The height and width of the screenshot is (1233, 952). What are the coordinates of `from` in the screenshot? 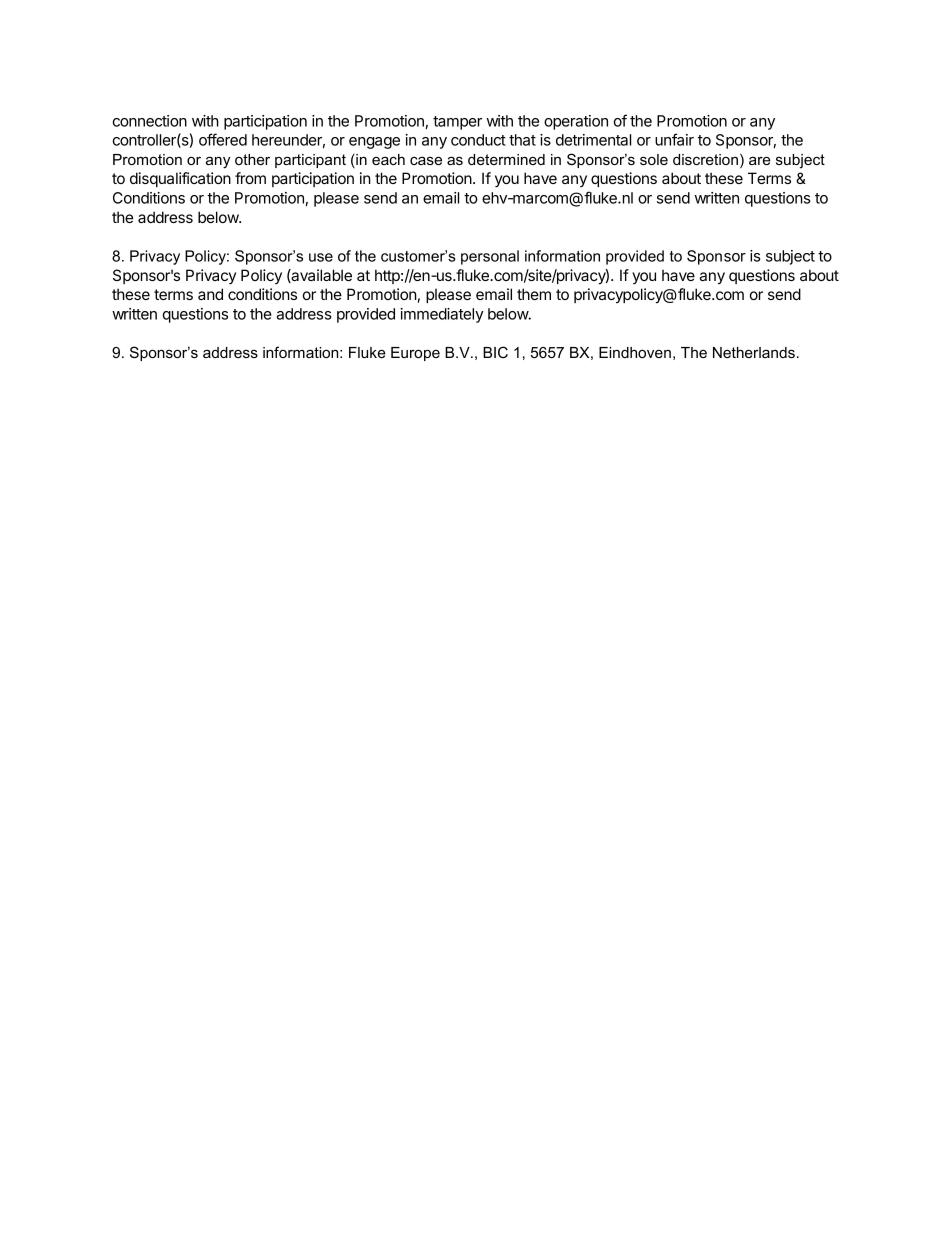 It's located at (250, 178).
